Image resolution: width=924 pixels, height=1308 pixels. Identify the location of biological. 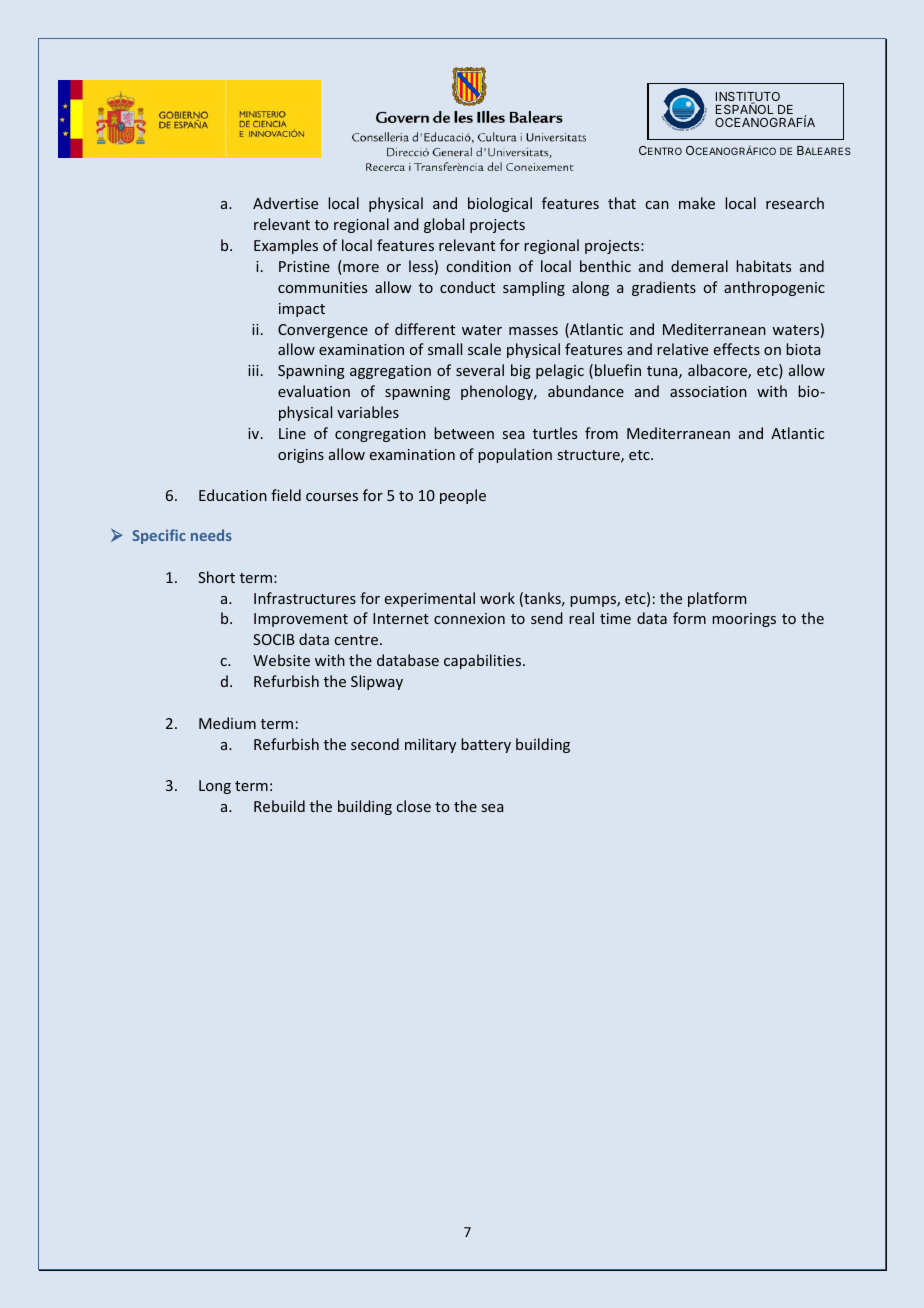
(500, 204).
